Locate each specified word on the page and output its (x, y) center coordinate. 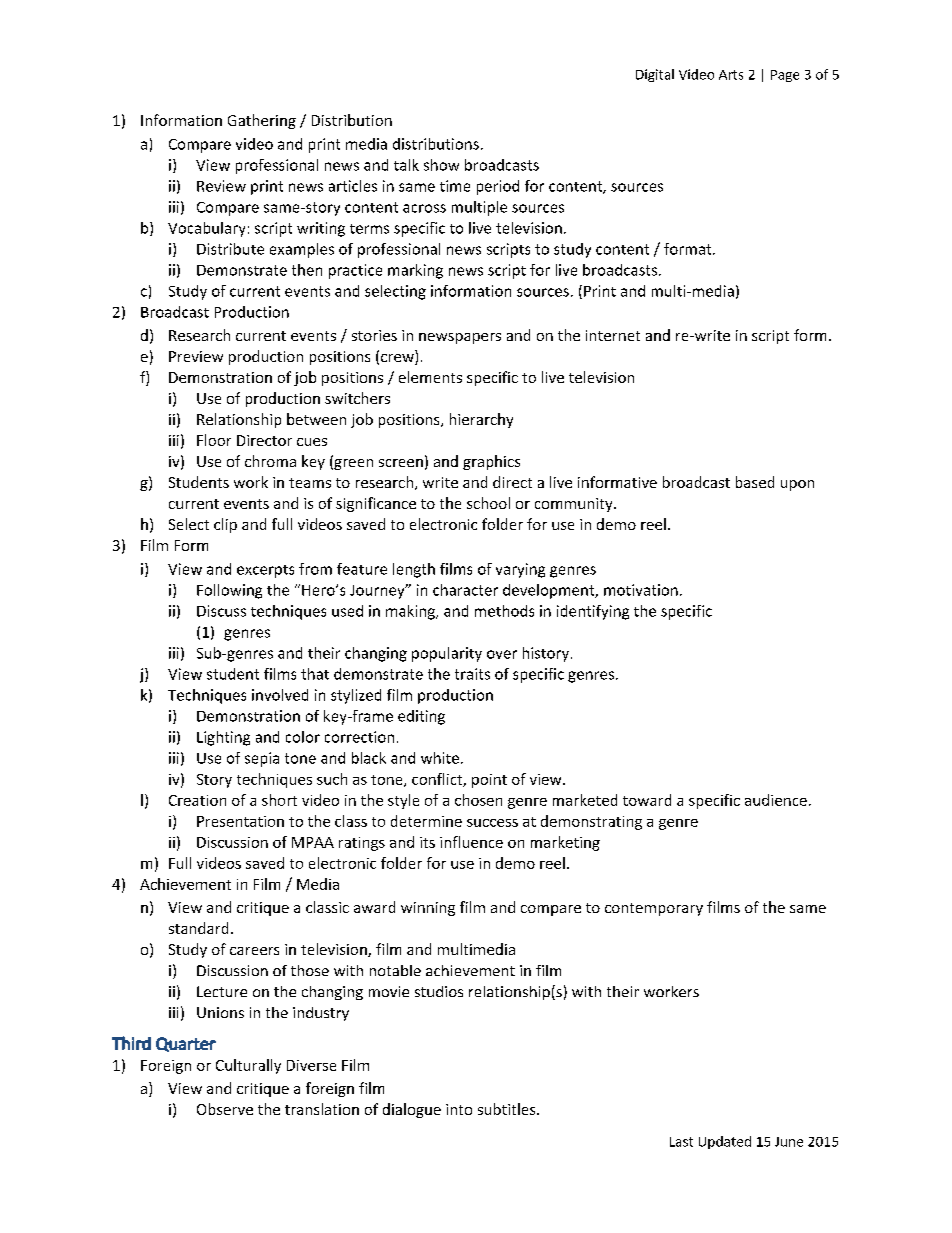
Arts (731, 75)
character (465, 590)
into (459, 1109)
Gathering (262, 121)
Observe (225, 1109)
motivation (641, 590)
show (441, 165)
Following (229, 591)
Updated (725, 1142)
